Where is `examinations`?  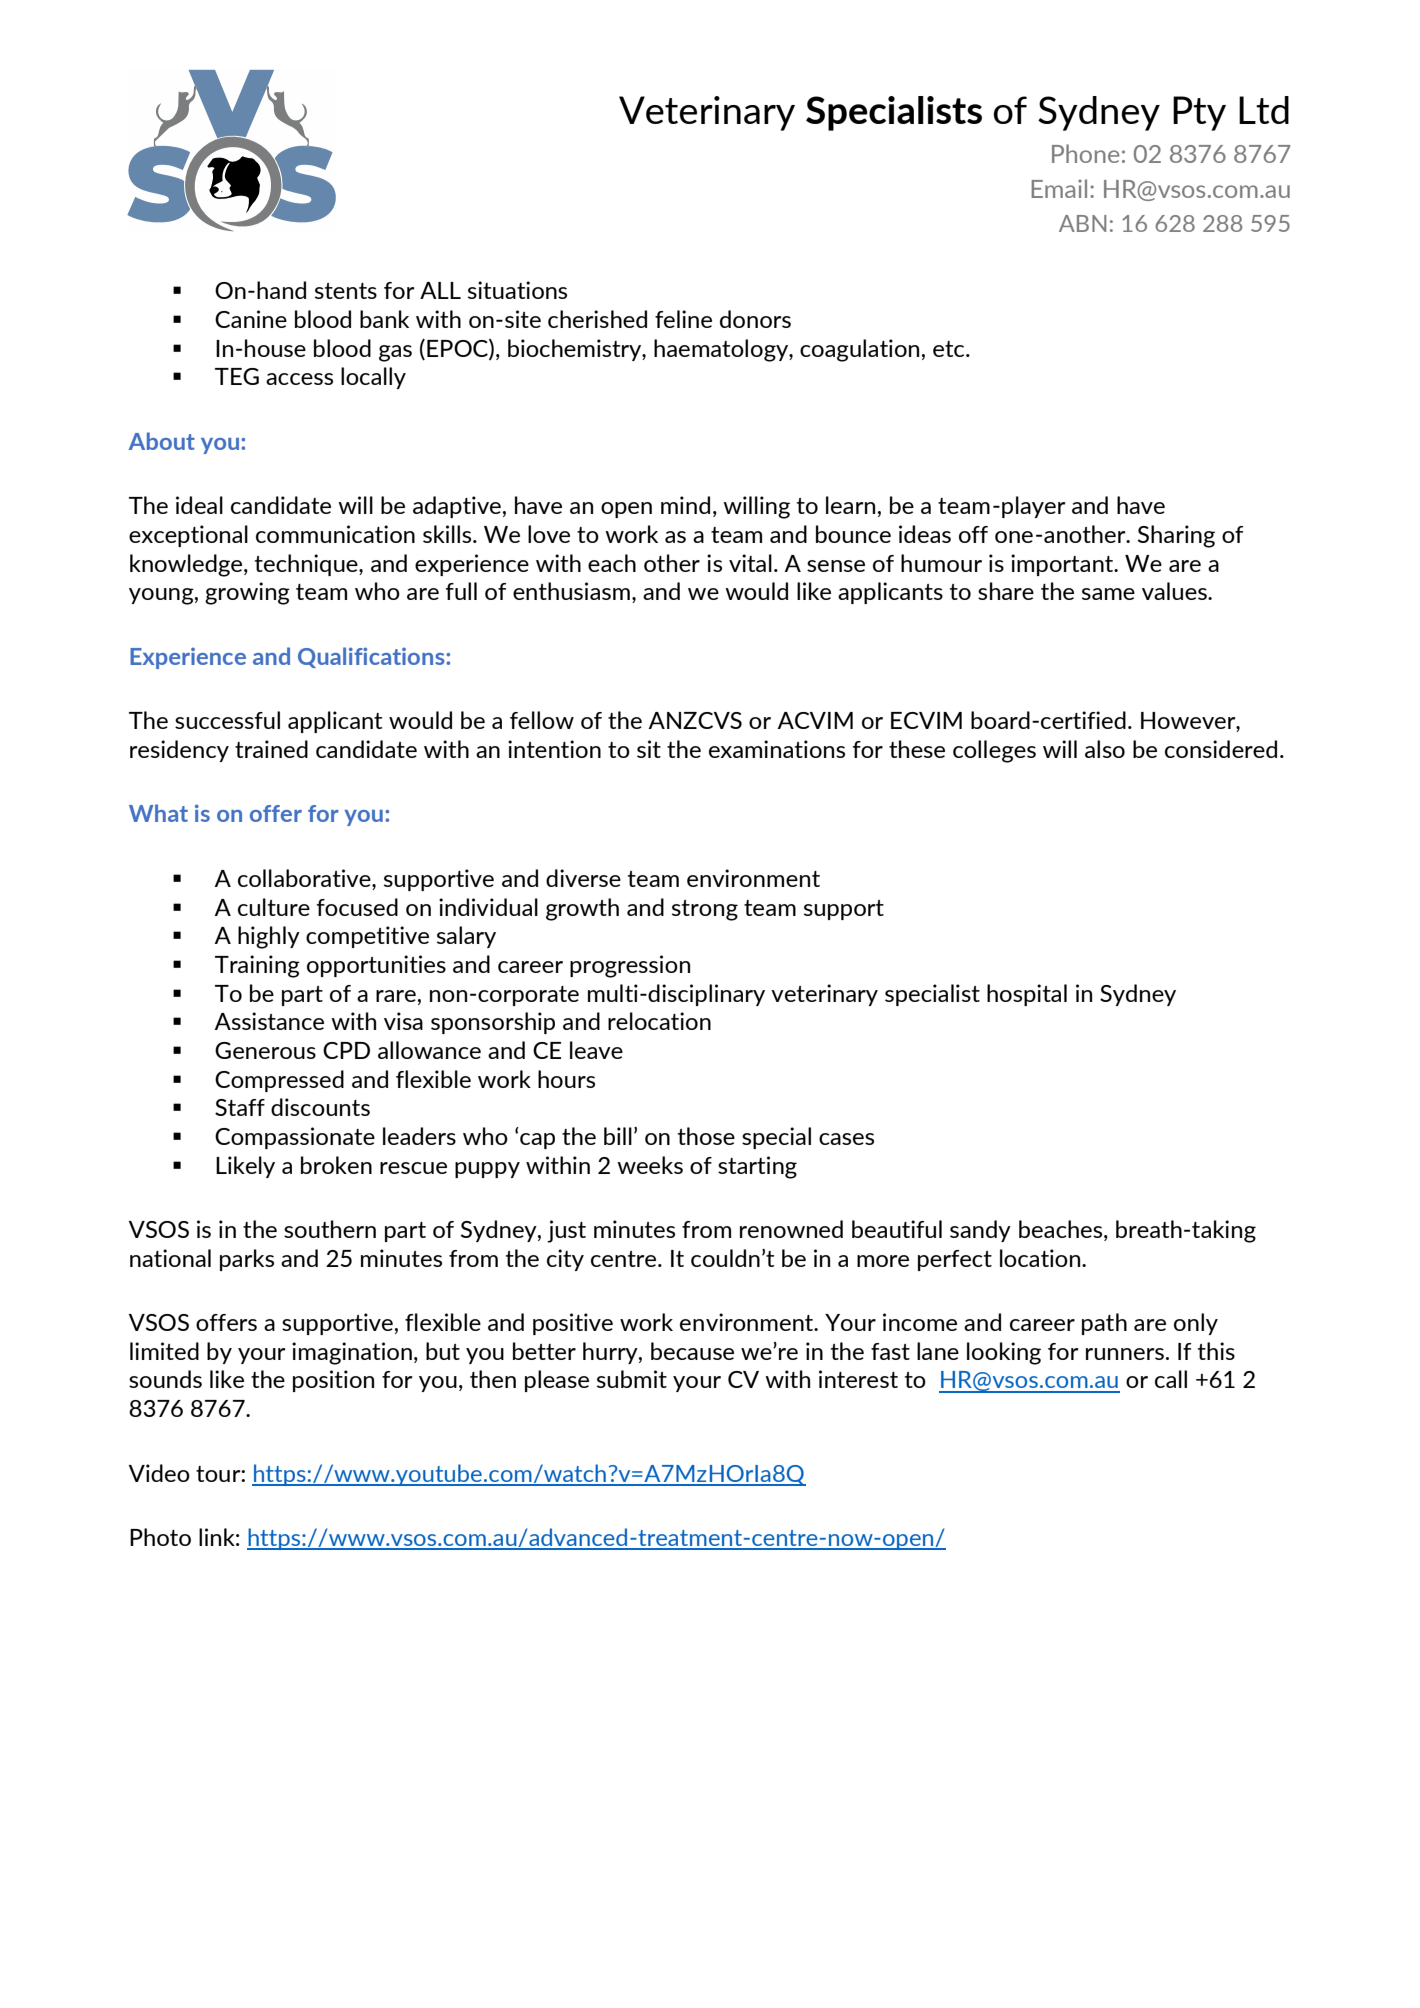
examinations is located at coordinates (777, 749).
